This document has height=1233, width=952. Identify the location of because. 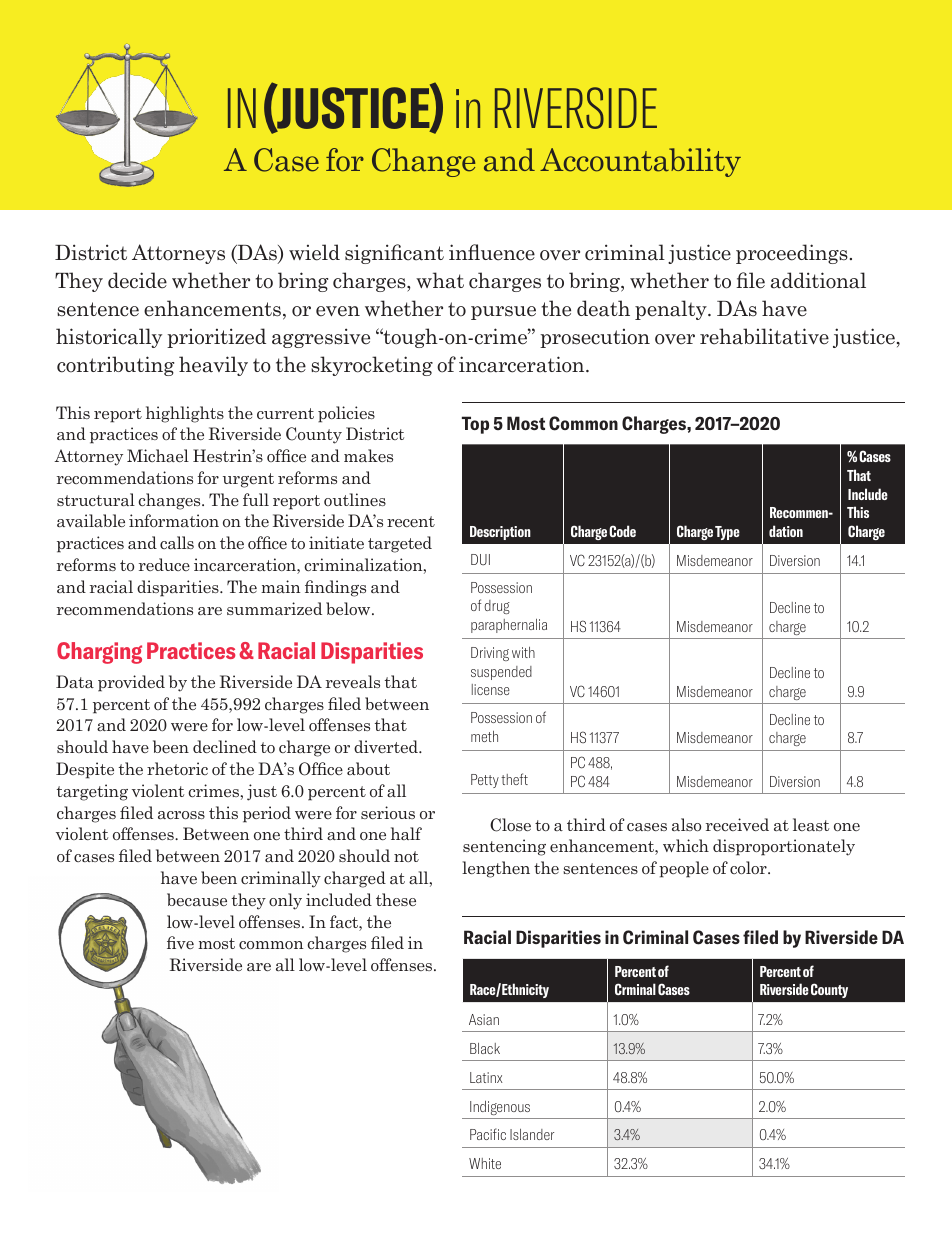
(197, 899).
